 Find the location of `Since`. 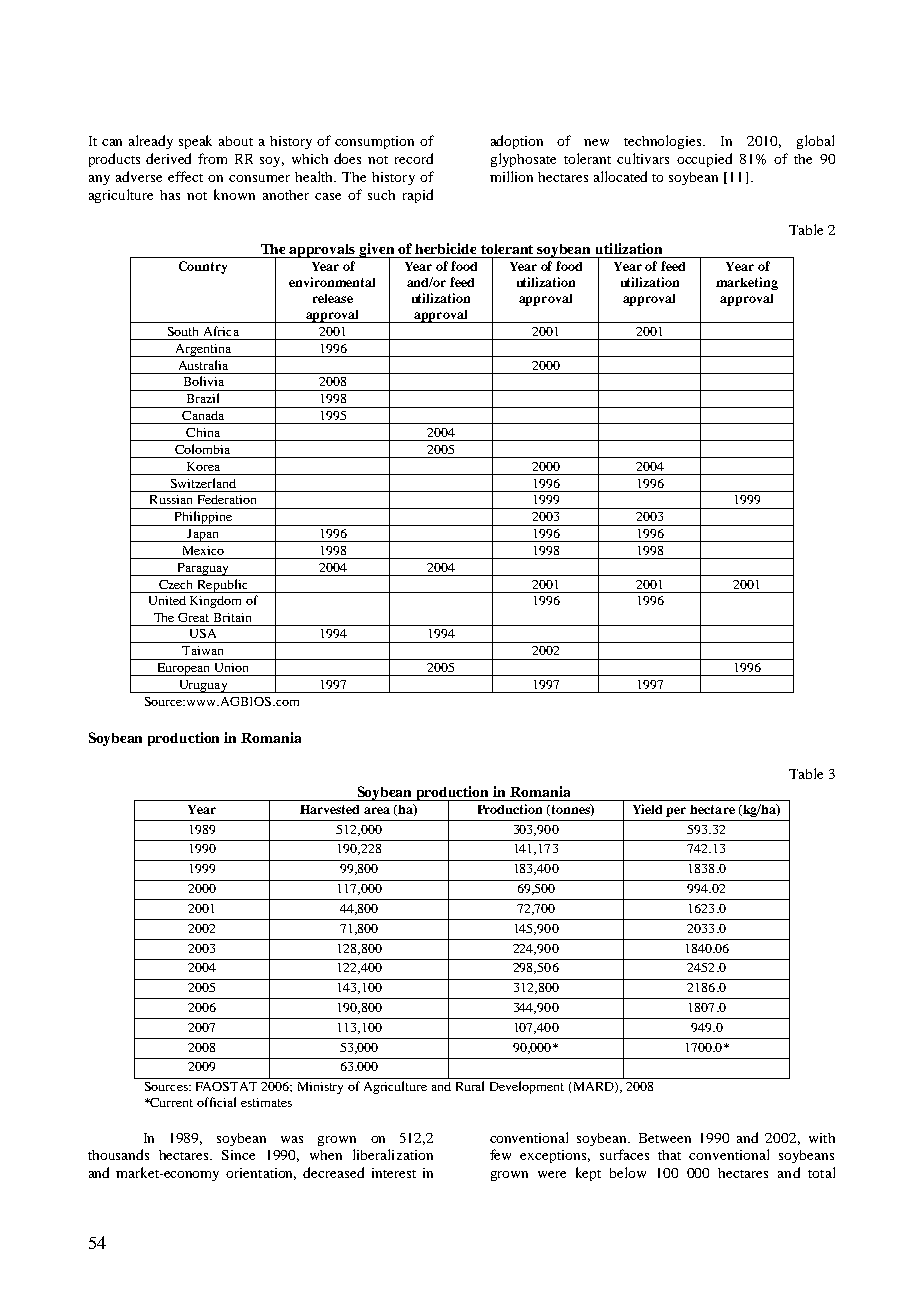

Since is located at coordinates (238, 1155).
